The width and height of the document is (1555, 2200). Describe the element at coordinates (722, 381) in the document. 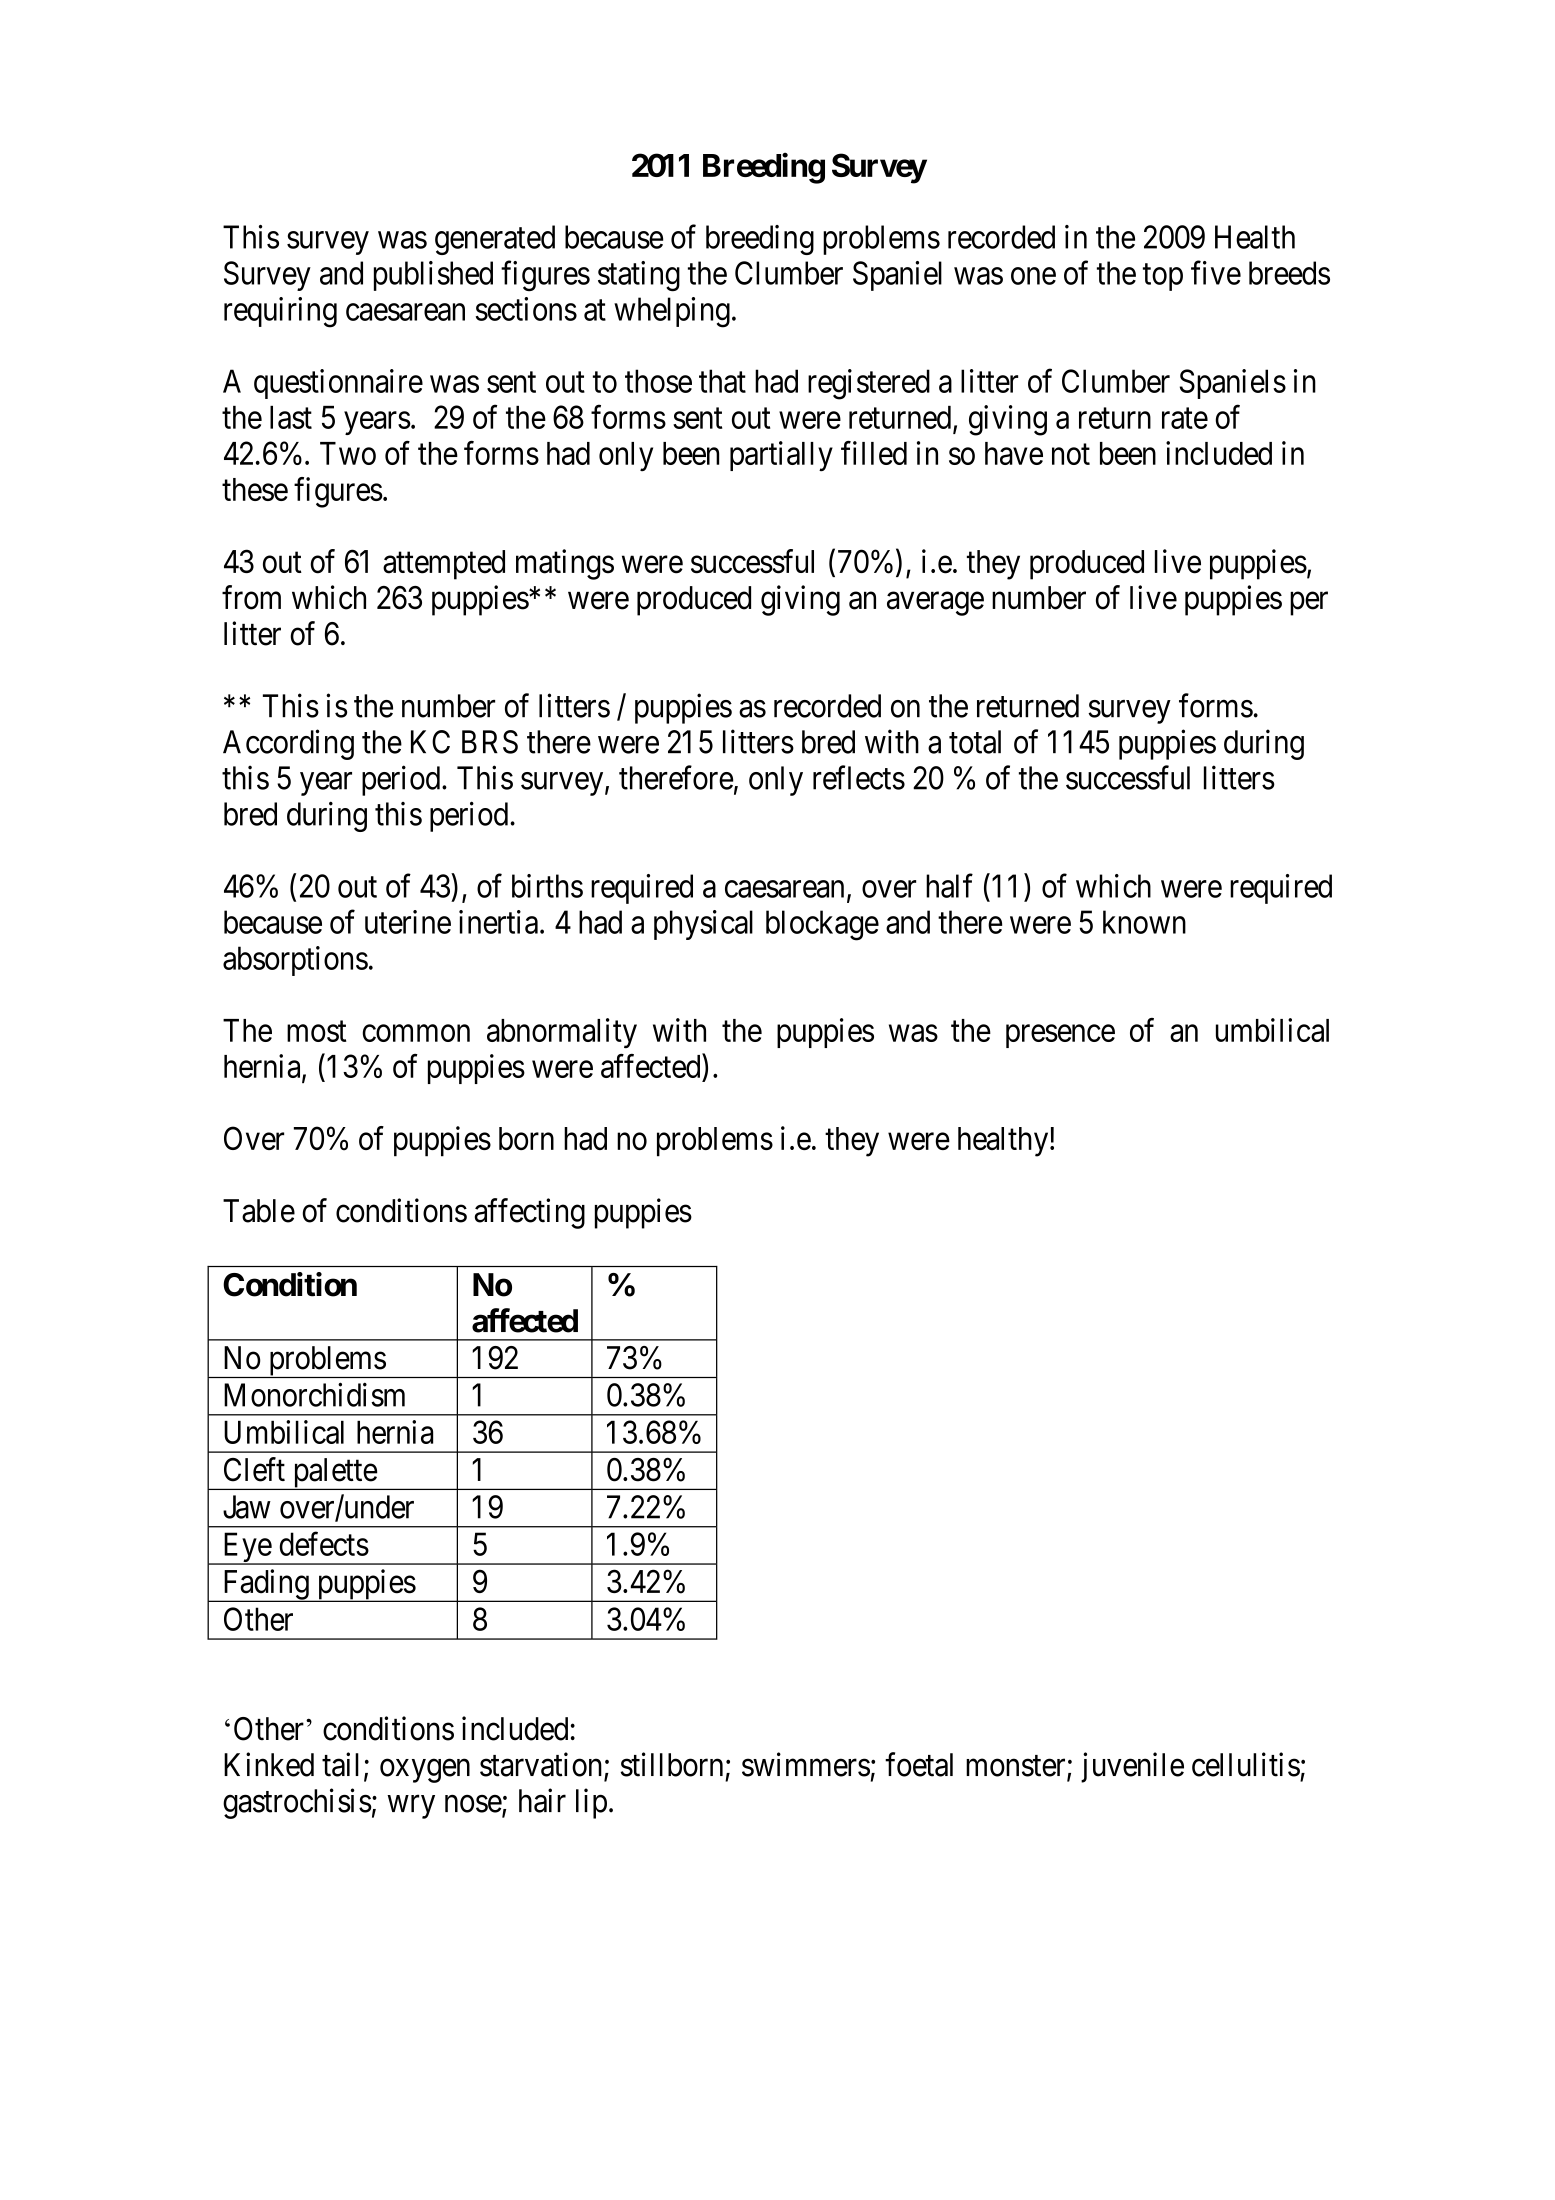

I see `that` at that location.
